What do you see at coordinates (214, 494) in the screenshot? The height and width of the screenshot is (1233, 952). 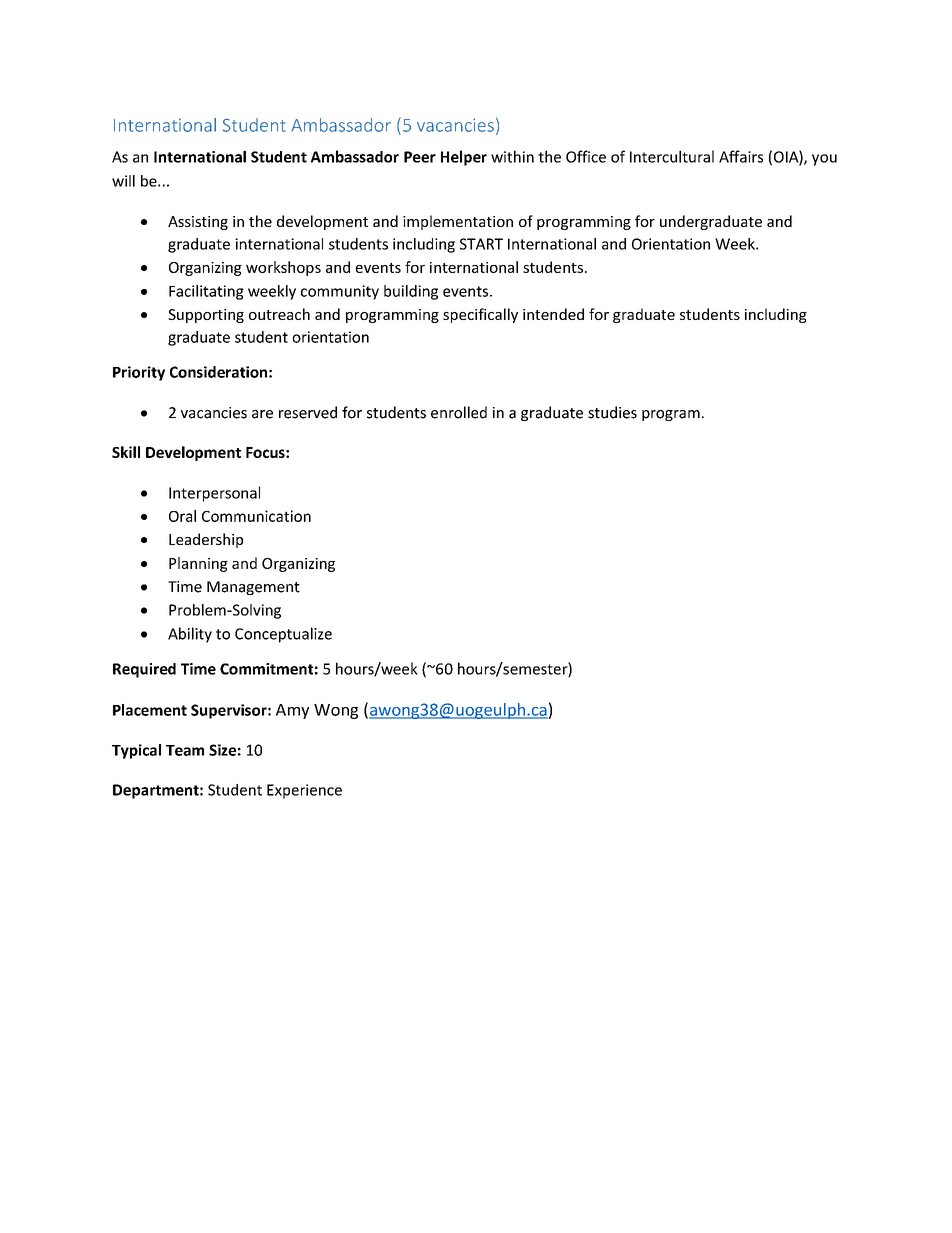 I see `Interpersonal` at bounding box center [214, 494].
